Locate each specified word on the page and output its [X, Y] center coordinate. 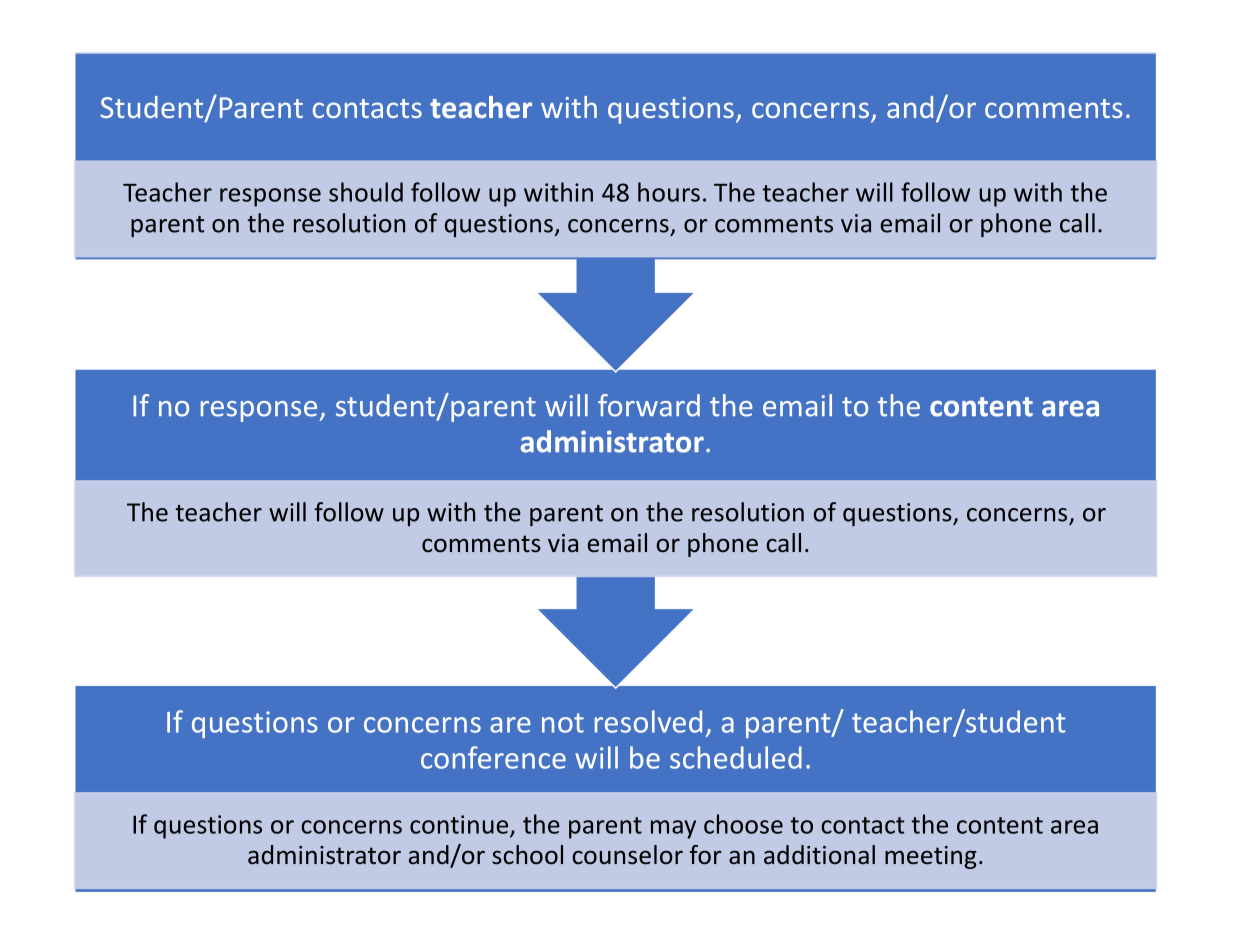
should [366, 192]
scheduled [736, 757]
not [563, 723]
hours [669, 192]
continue [459, 824]
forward [649, 405]
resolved [648, 721]
